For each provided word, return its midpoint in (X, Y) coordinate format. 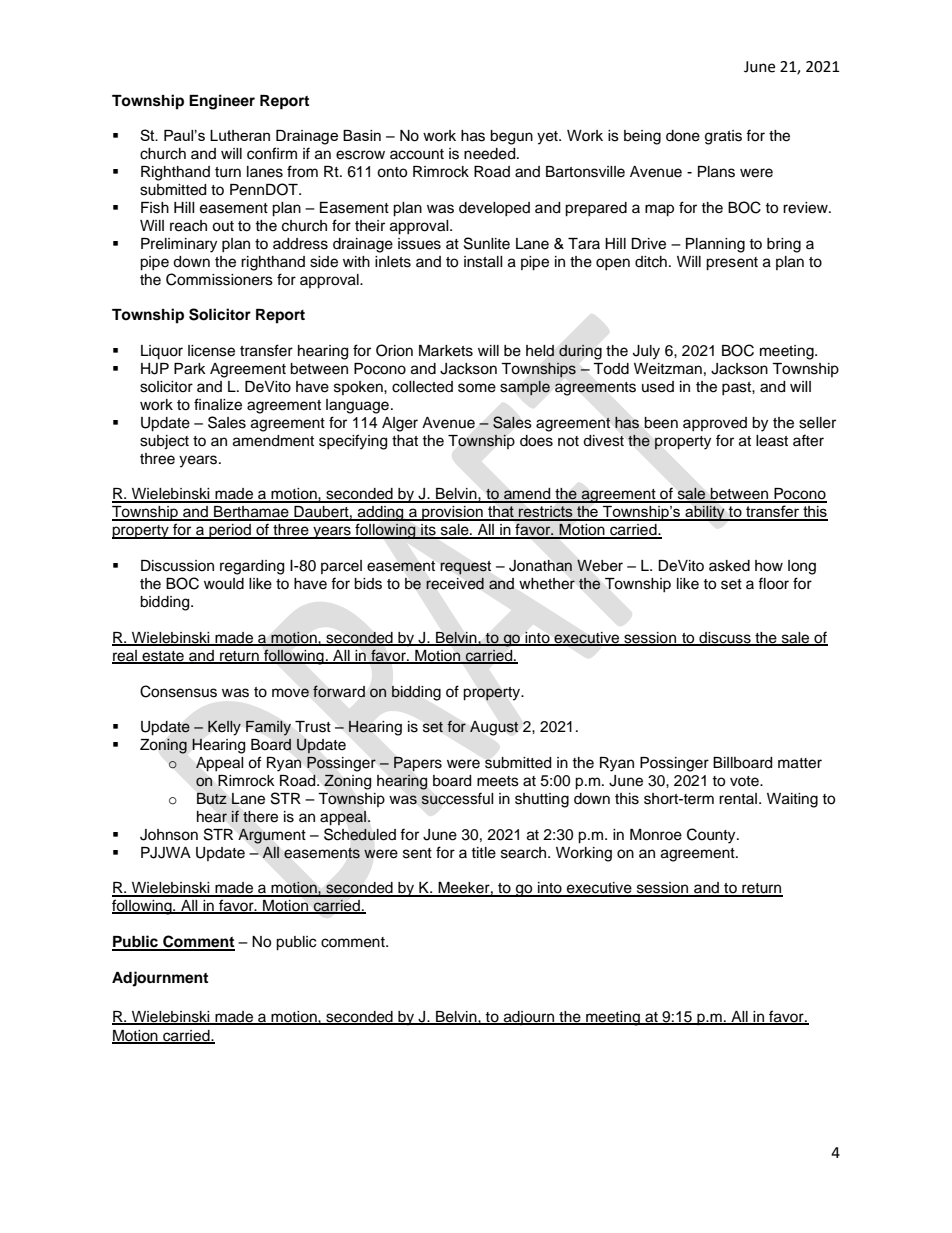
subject (164, 442)
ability (705, 513)
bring (784, 245)
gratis (723, 137)
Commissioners (219, 279)
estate (163, 657)
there (260, 817)
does (536, 441)
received (455, 583)
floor (773, 583)
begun (511, 137)
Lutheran (240, 135)
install (483, 262)
